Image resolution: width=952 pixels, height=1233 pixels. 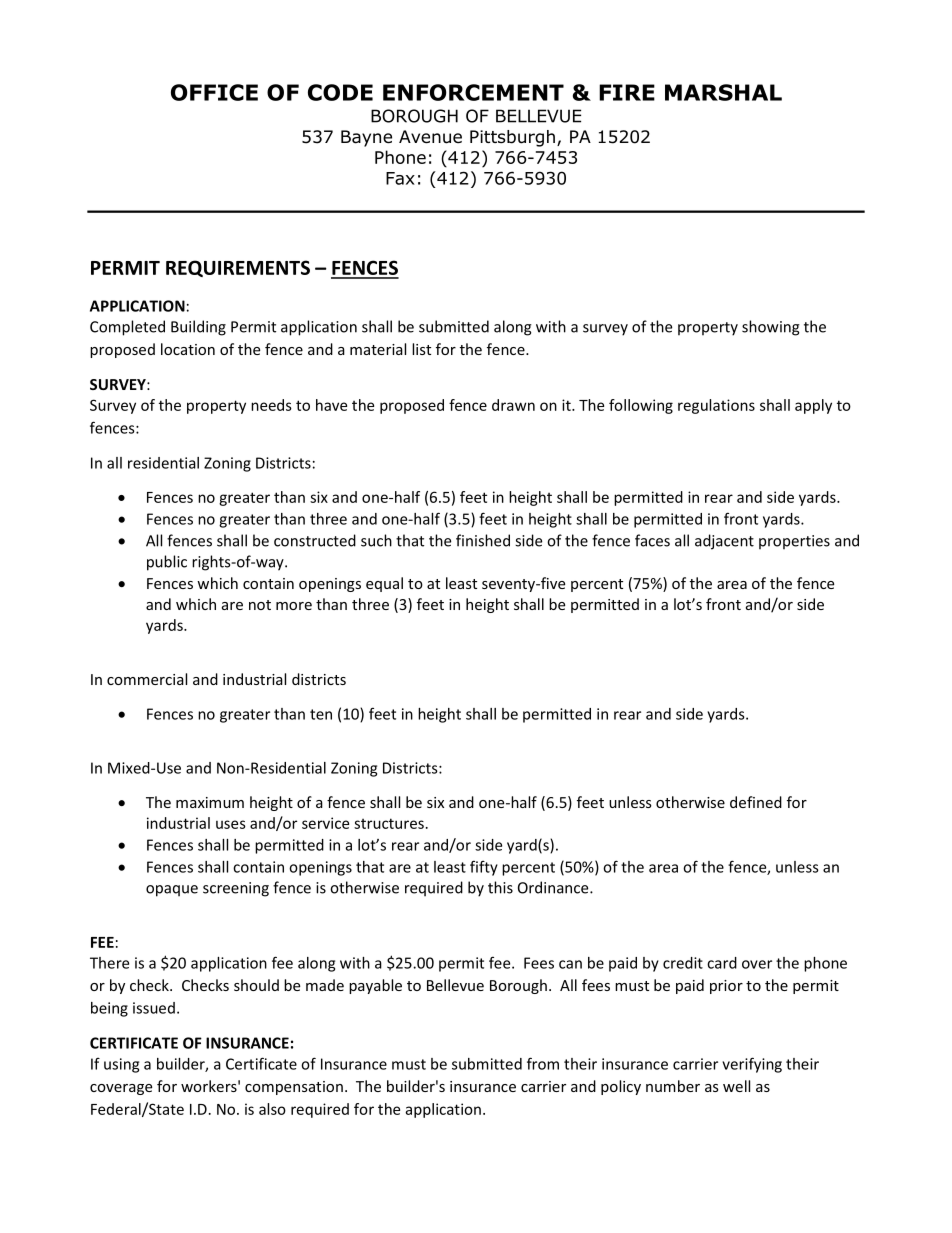 What do you see at coordinates (121, 1065) in the image?
I see `using` at bounding box center [121, 1065].
